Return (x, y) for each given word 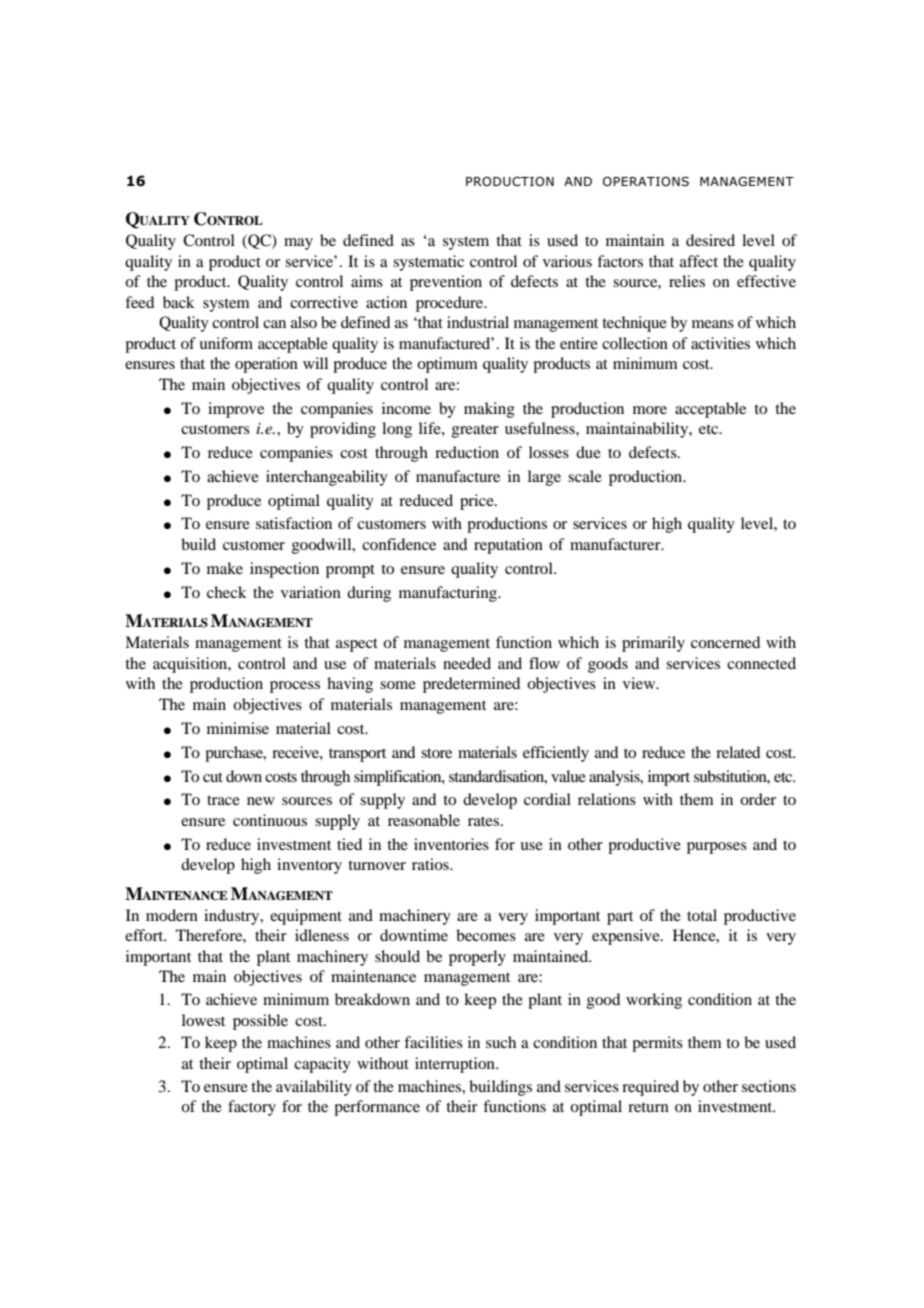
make (225, 568)
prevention (446, 283)
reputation (508, 546)
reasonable (424, 820)
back (179, 302)
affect (699, 261)
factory (252, 1108)
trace (223, 800)
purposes (717, 848)
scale (585, 476)
